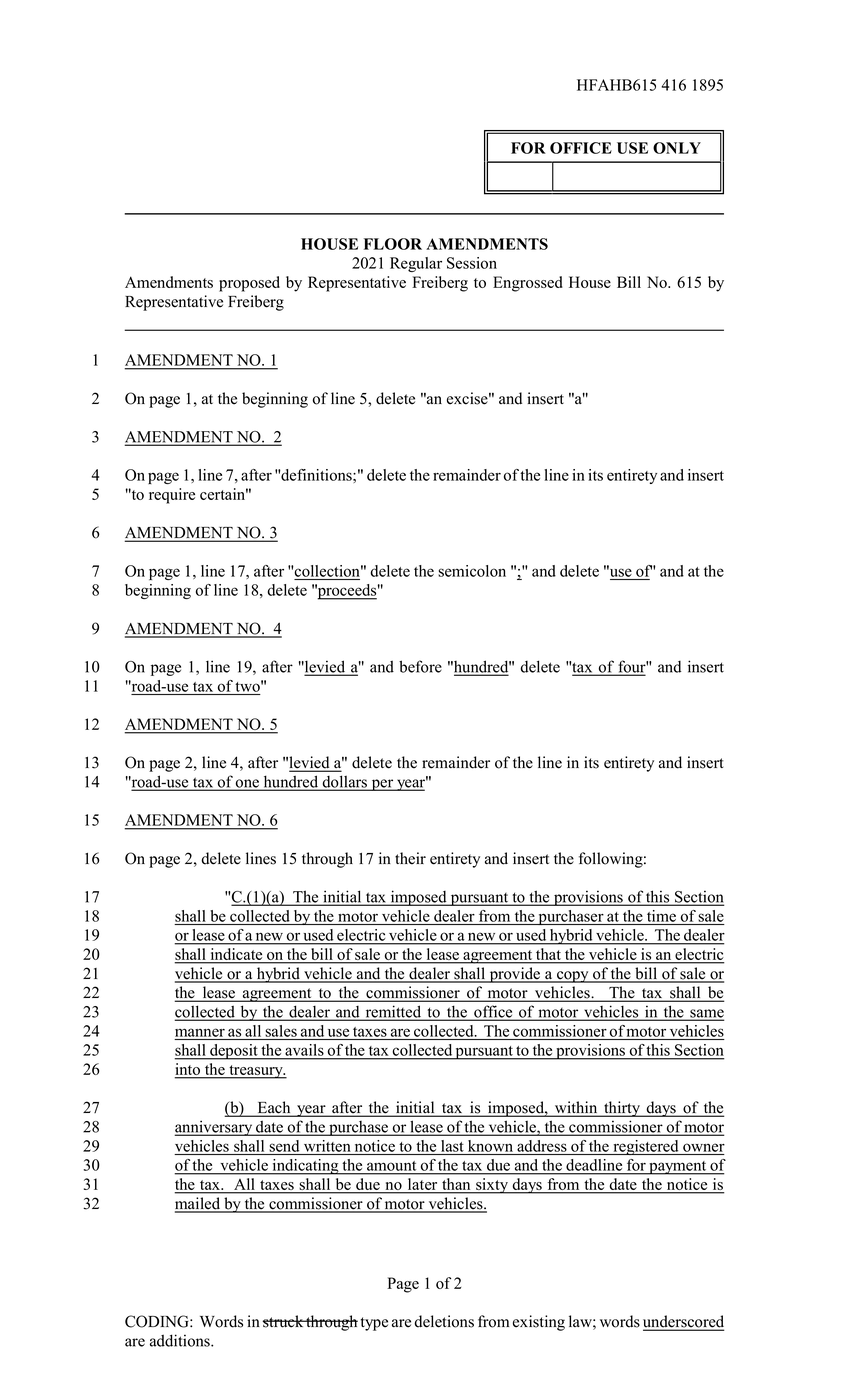 The width and height of the image is (849, 1400). Describe the element at coordinates (234, 1052) in the image. I see `deposit` at that location.
